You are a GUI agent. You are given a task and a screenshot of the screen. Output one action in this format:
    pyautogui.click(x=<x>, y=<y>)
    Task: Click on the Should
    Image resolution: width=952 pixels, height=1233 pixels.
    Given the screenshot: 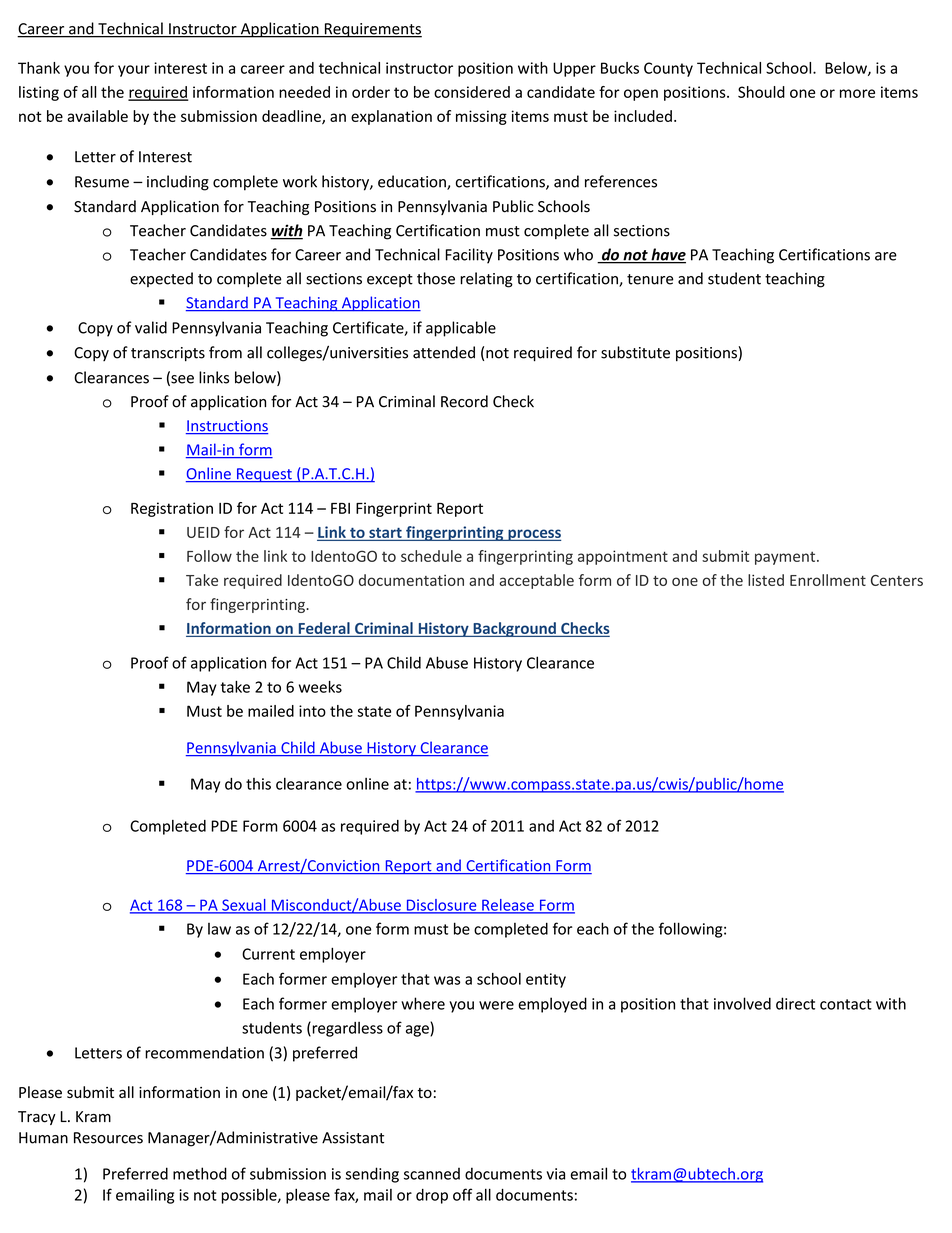 What is the action you would take?
    pyautogui.click(x=761, y=92)
